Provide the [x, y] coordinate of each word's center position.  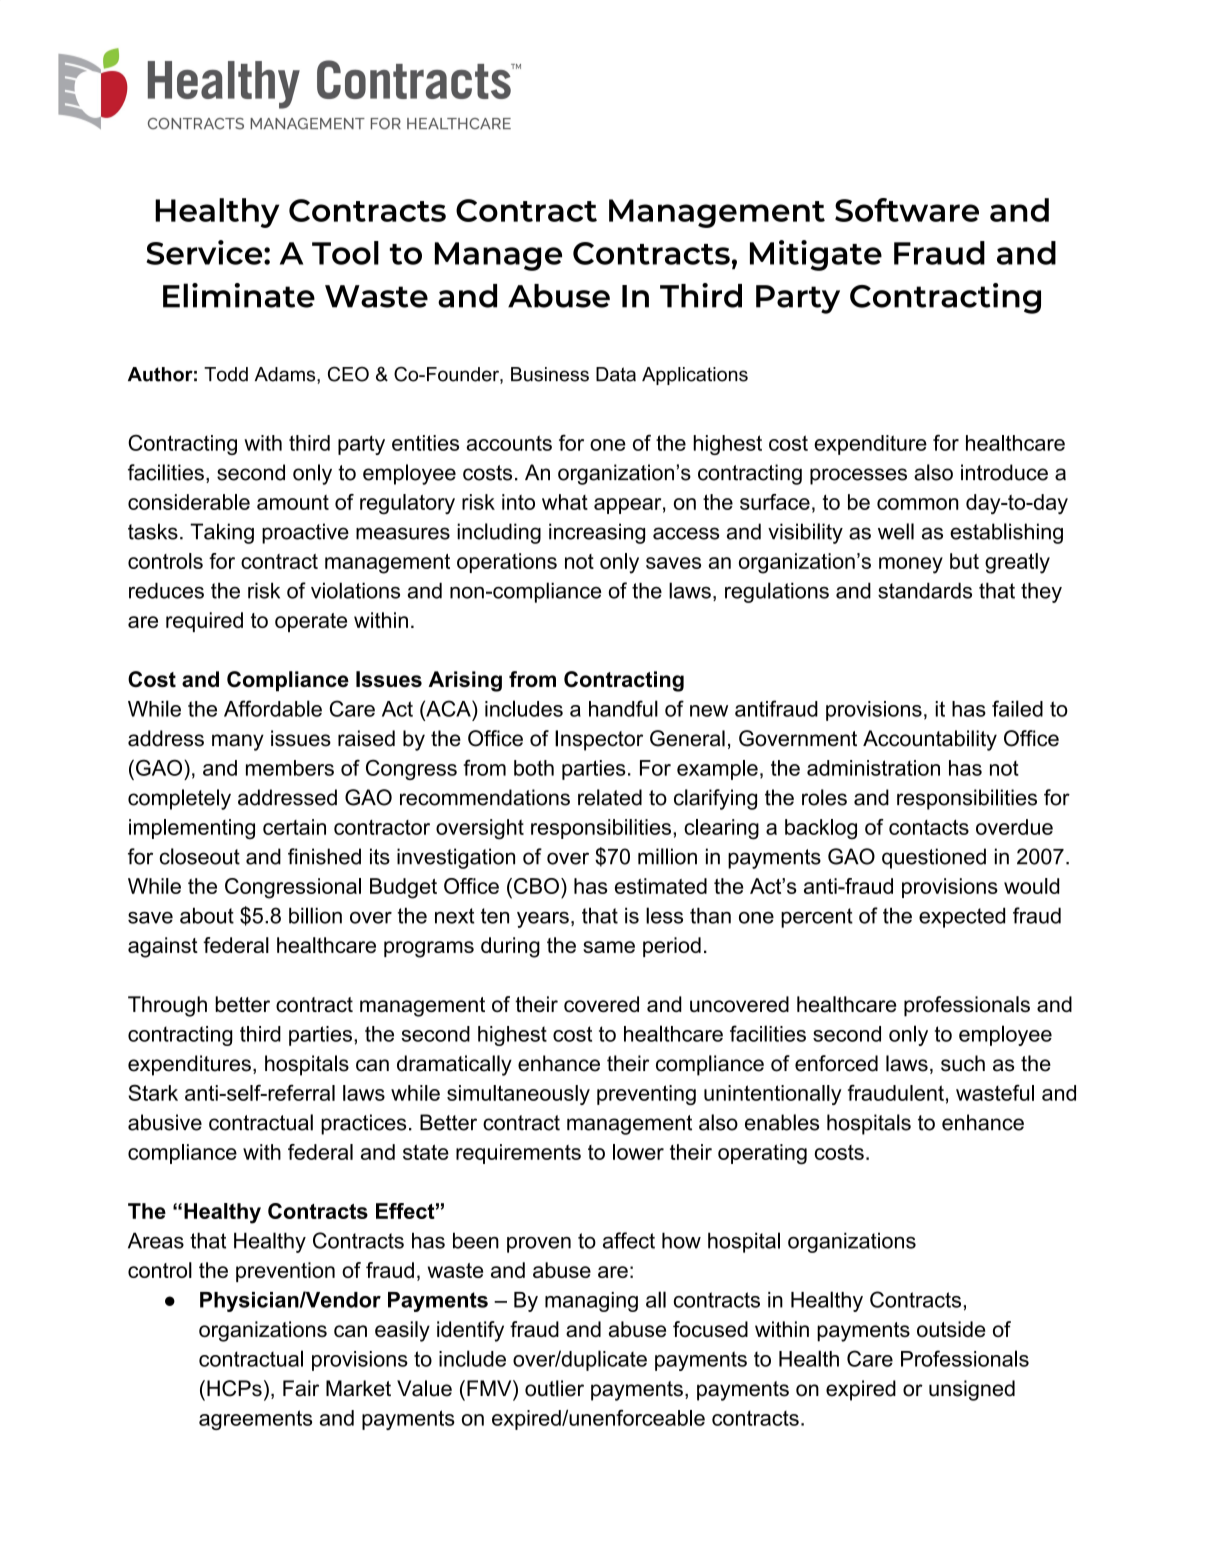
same [609, 947]
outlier [554, 1388]
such [963, 1063]
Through [167, 1006]
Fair [301, 1388]
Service [205, 252]
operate [311, 622]
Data [616, 374]
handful [623, 708]
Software [907, 210]
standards [925, 590]
